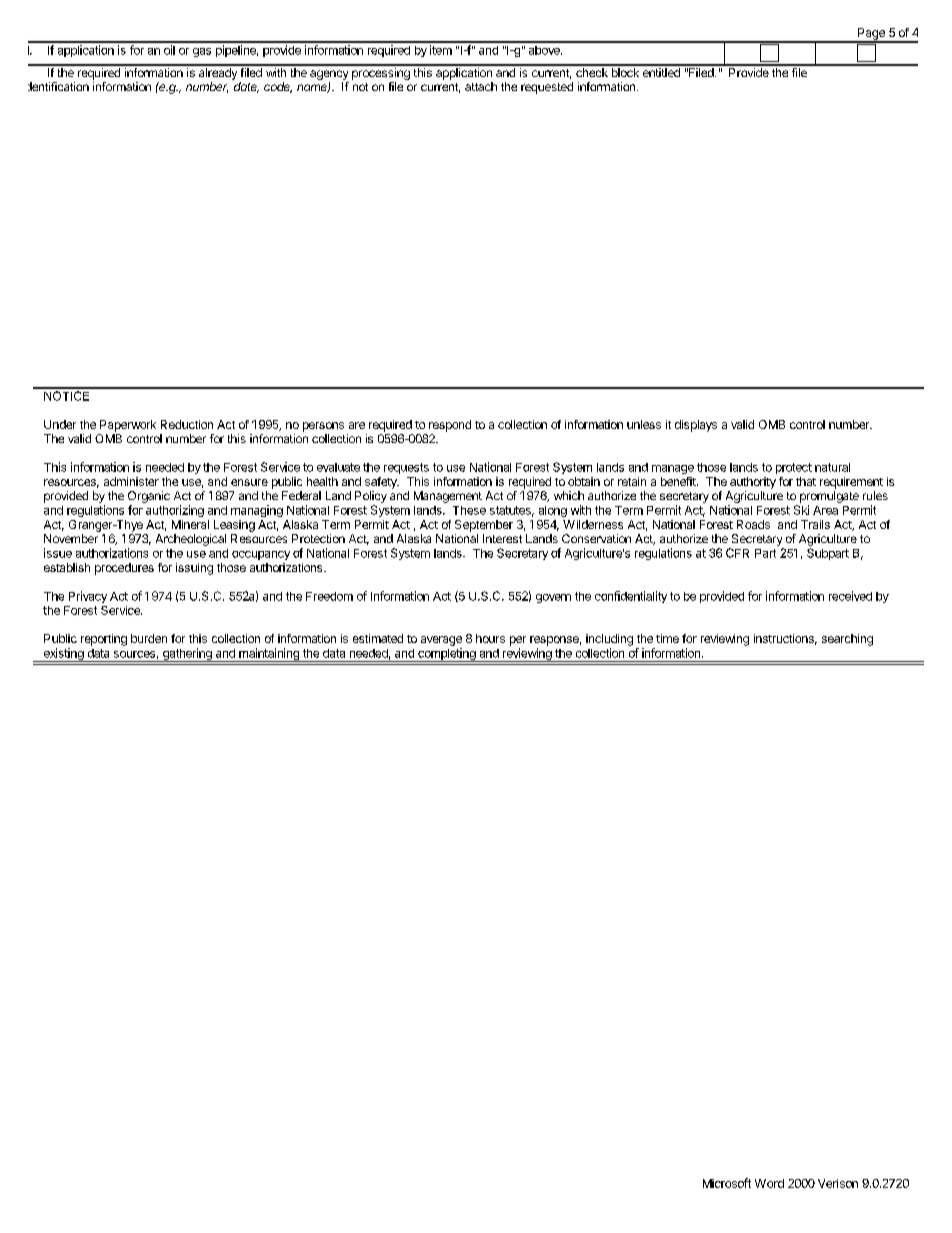 Image resolution: width=952 pixels, height=1233 pixels. What do you see at coordinates (838, 1183) in the page?
I see `Verison` at bounding box center [838, 1183].
